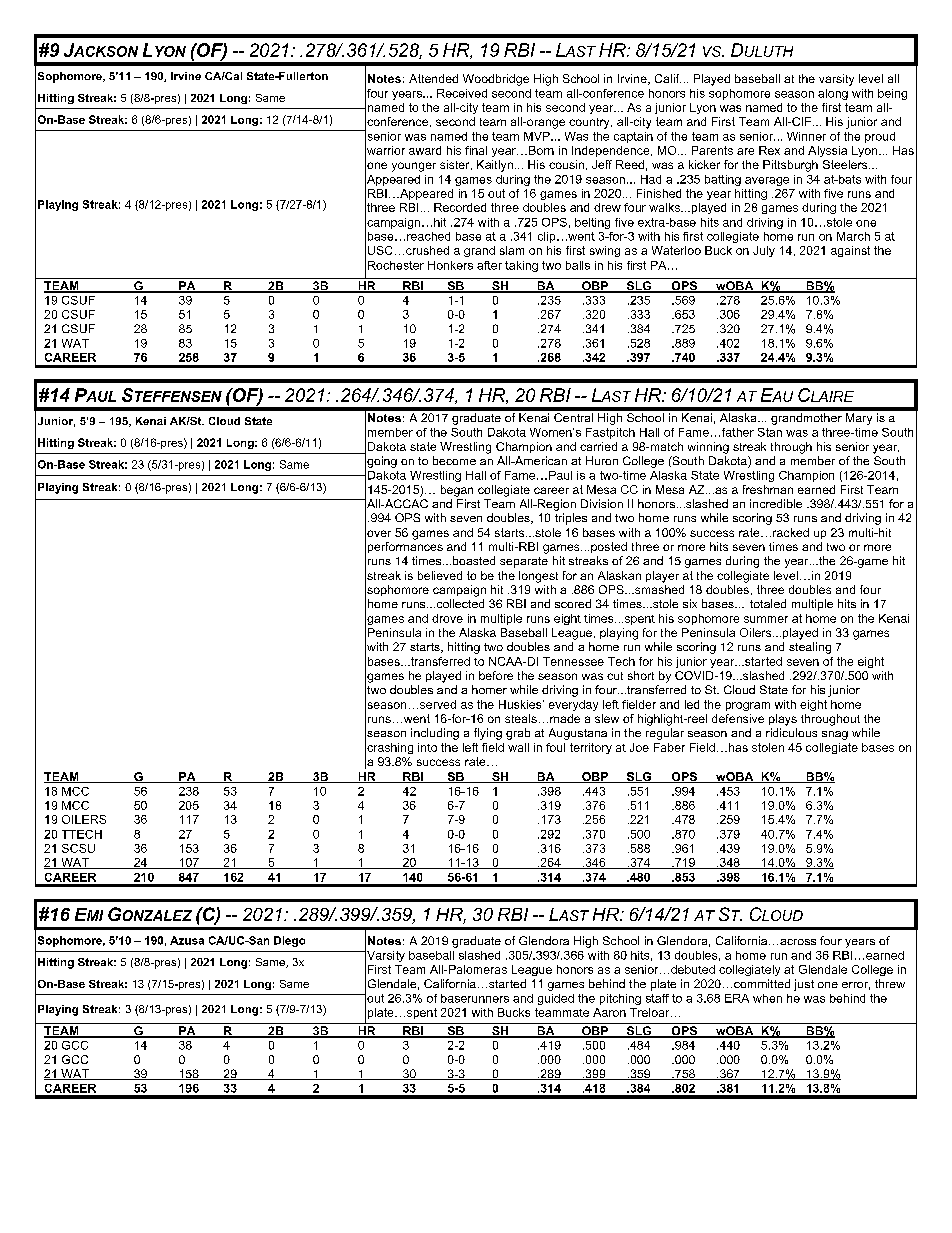 Image resolution: width=952 pixels, height=1233 pixels. I want to click on balls, so click(578, 265).
